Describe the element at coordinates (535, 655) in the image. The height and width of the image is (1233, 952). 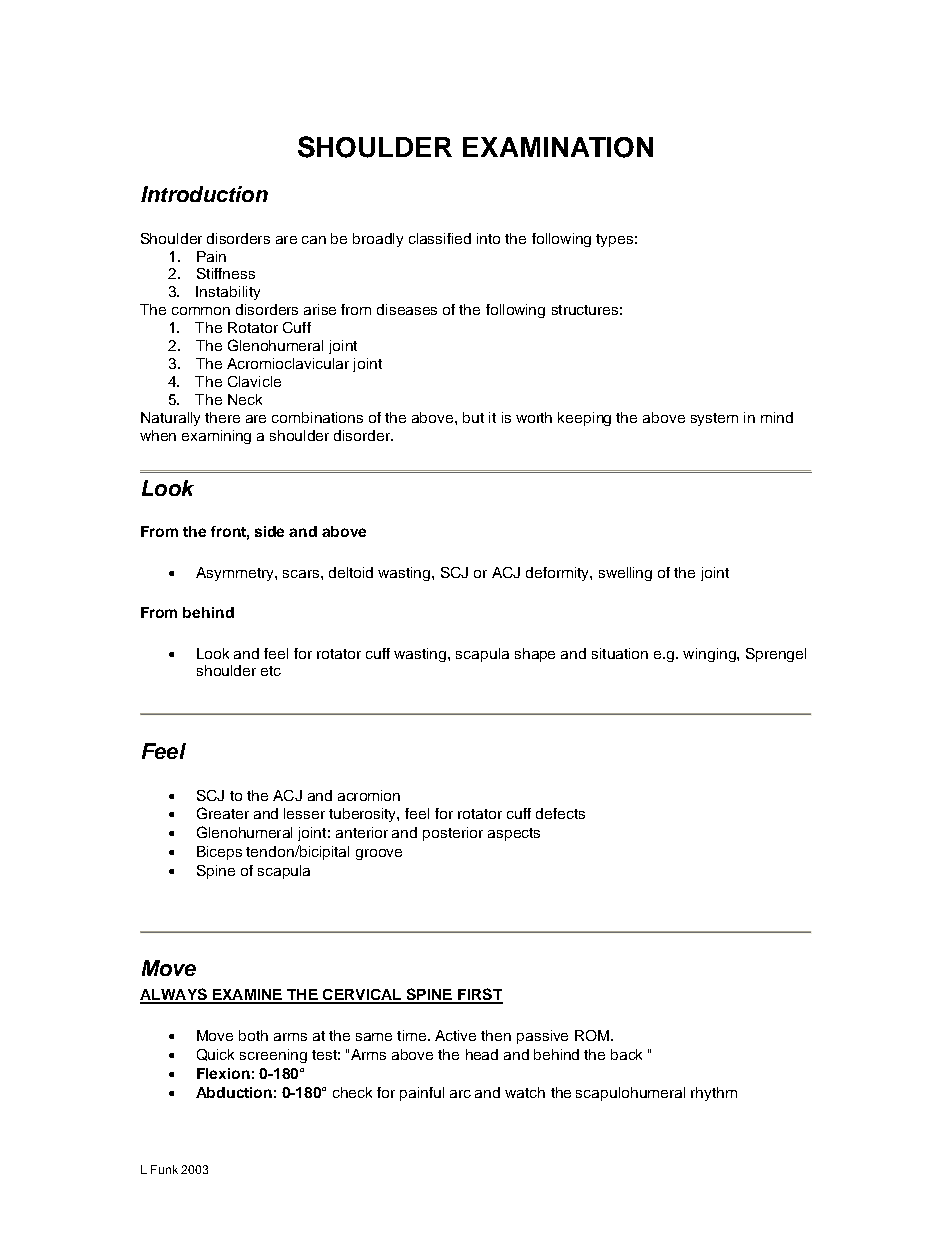
I see `shape` at that location.
